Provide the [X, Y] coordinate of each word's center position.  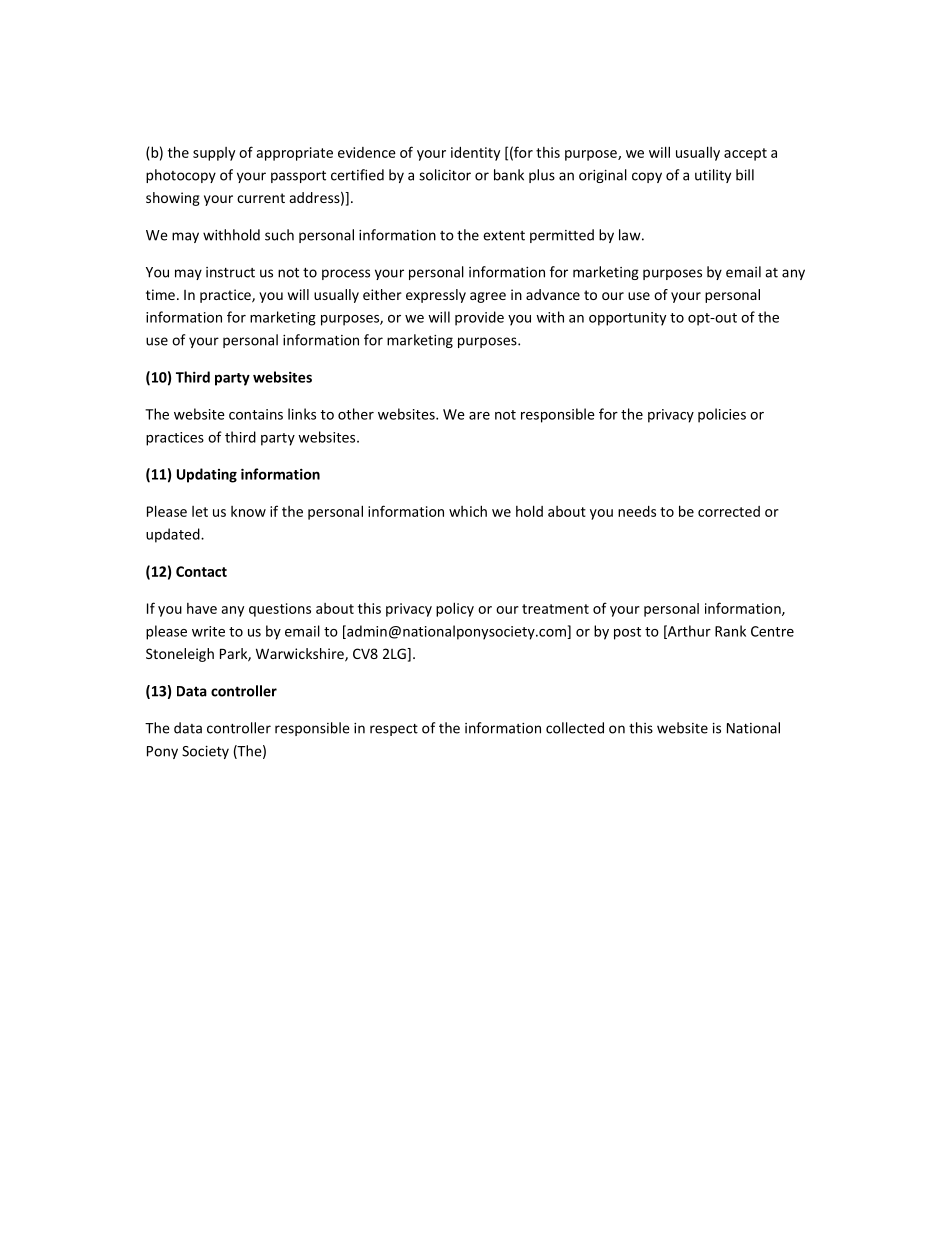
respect [394, 730]
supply [214, 154]
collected [575, 728]
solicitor [445, 175]
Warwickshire [301, 655]
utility [713, 176]
